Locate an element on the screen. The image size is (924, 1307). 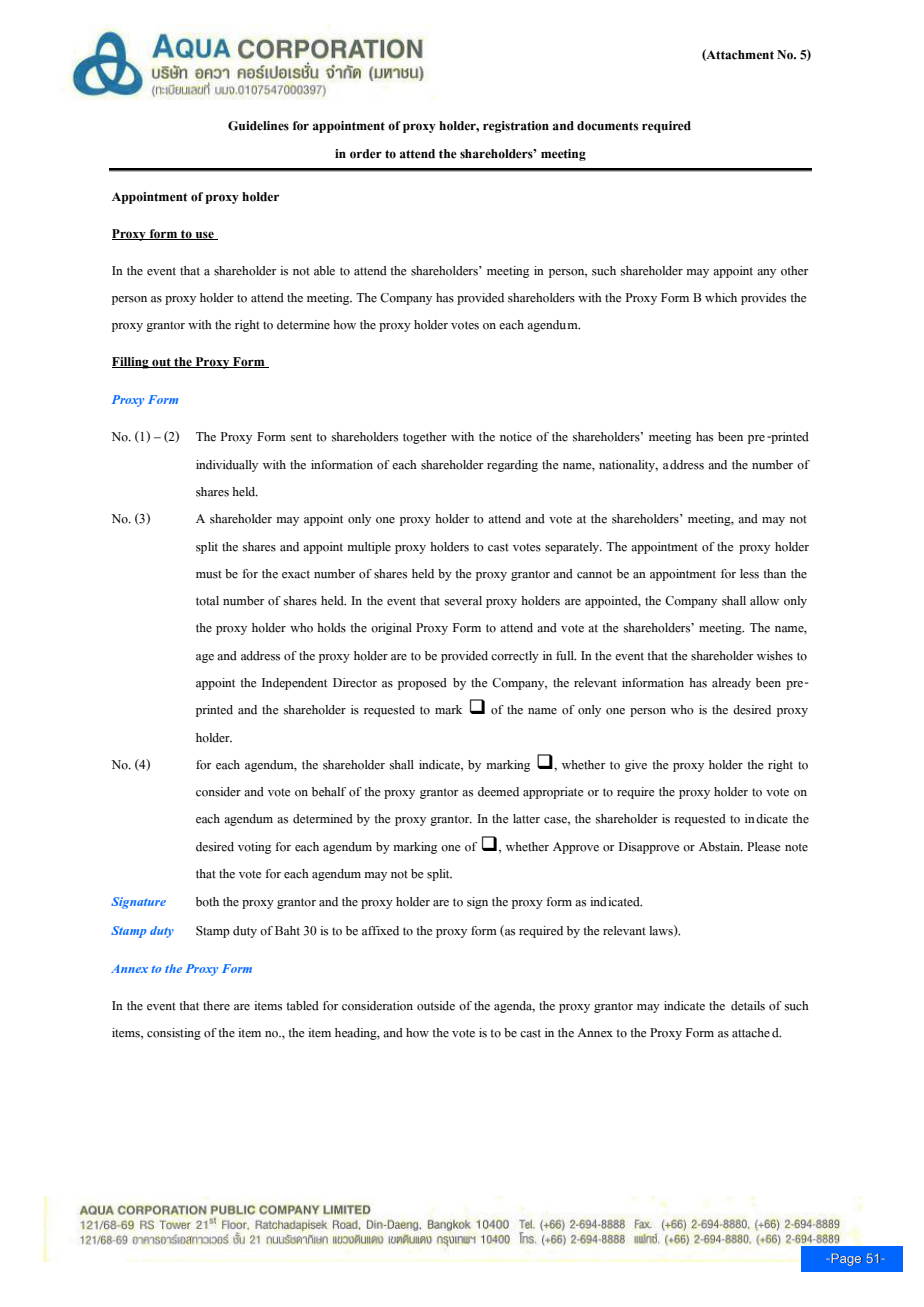
together is located at coordinates (425, 438).
